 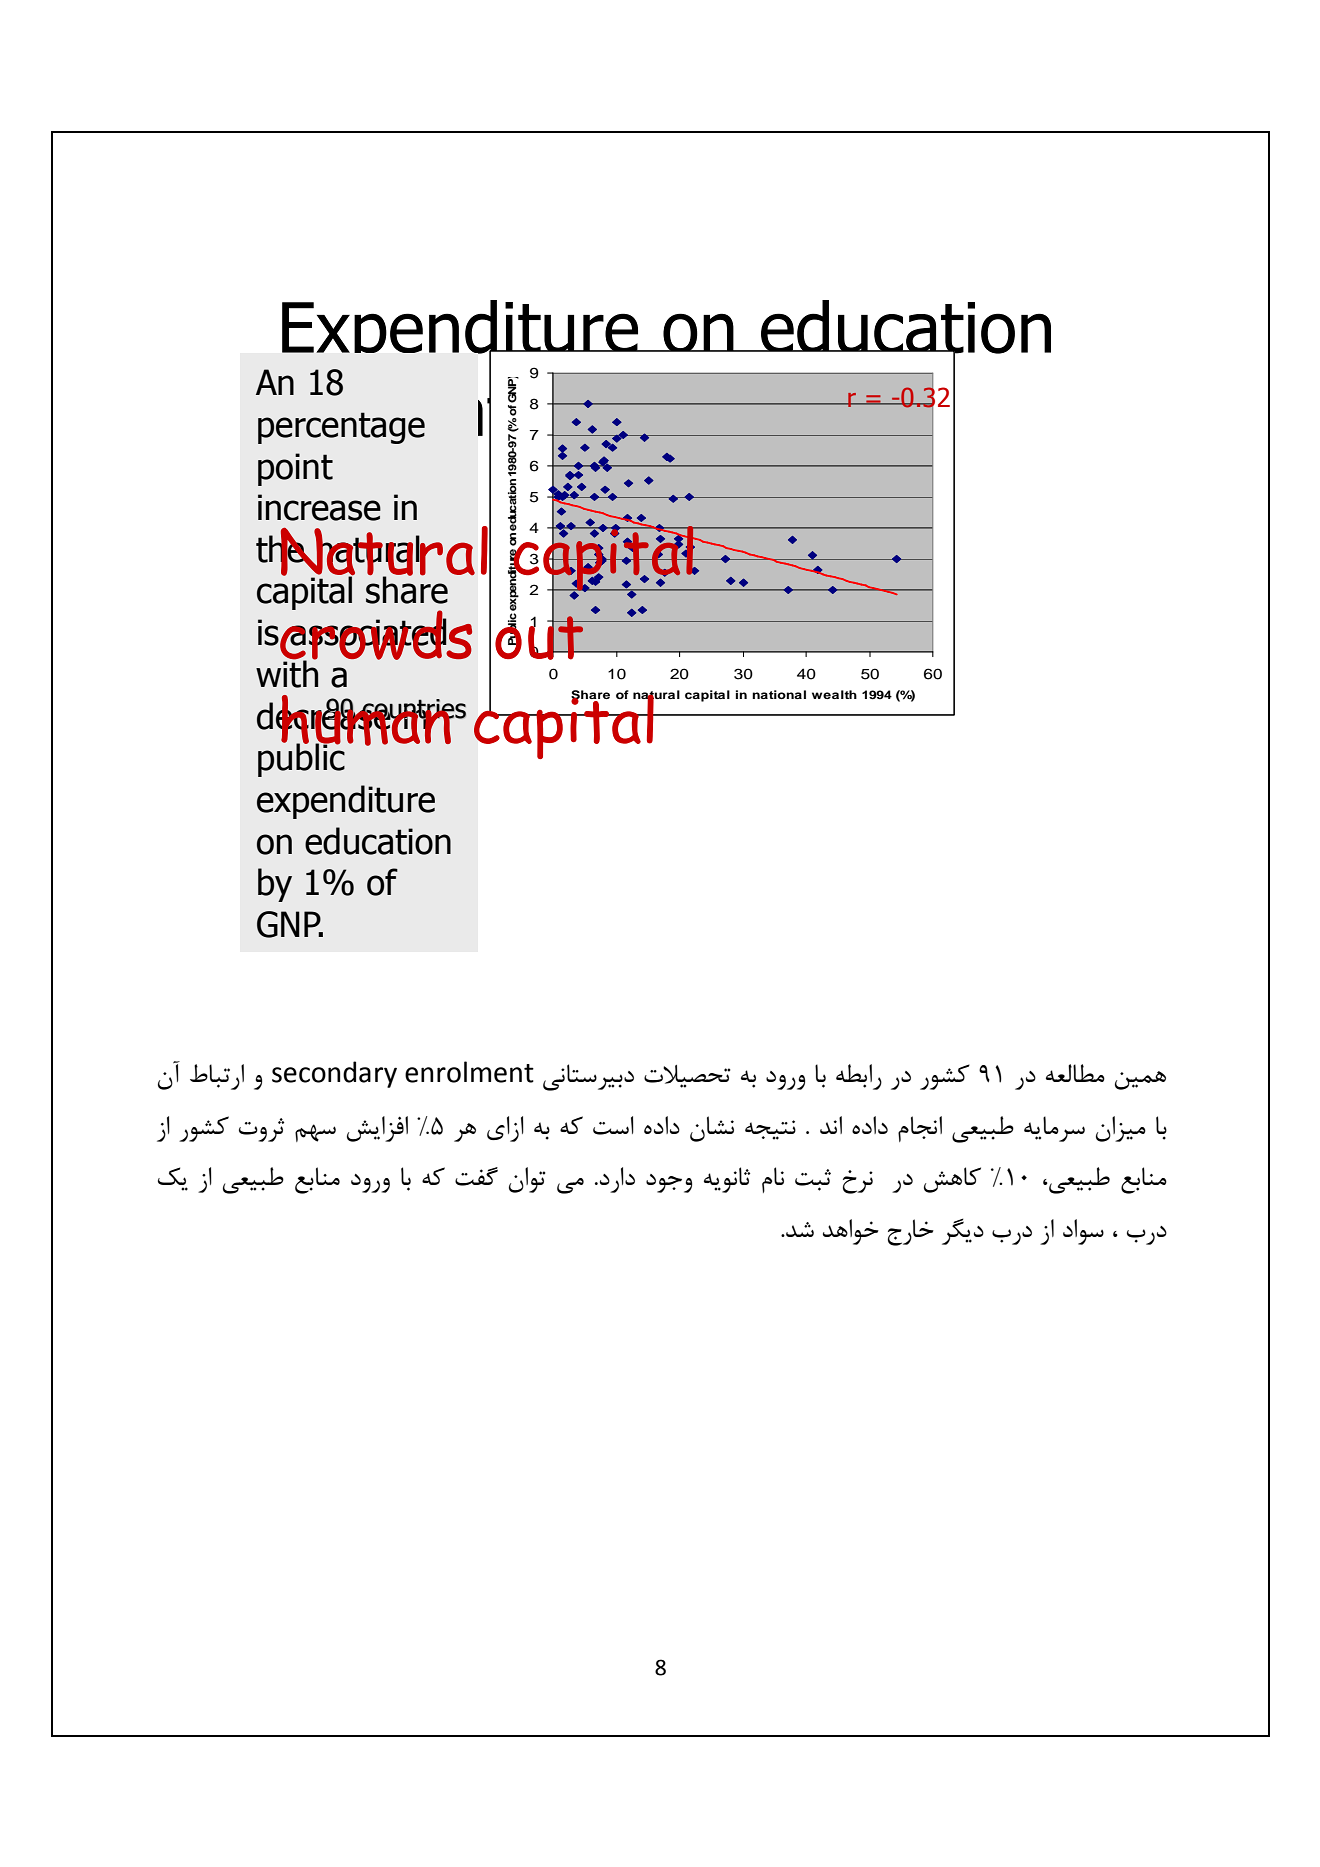 What do you see at coordinates (334, 1074) in the page?
I see `secondary` at bounding box center [334, 1074].
